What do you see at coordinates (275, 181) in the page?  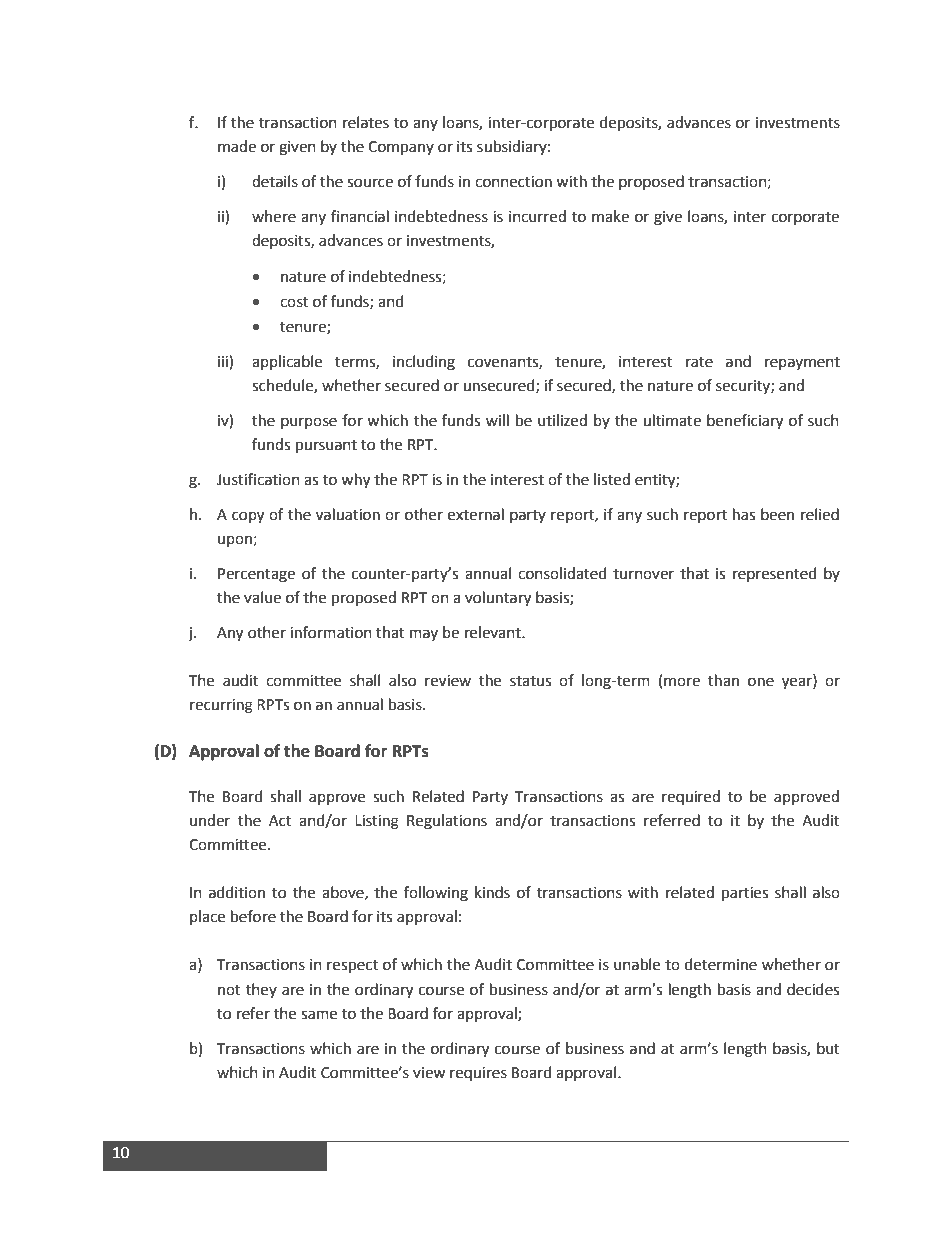 I see `details` at bounding box center [275, 181].
